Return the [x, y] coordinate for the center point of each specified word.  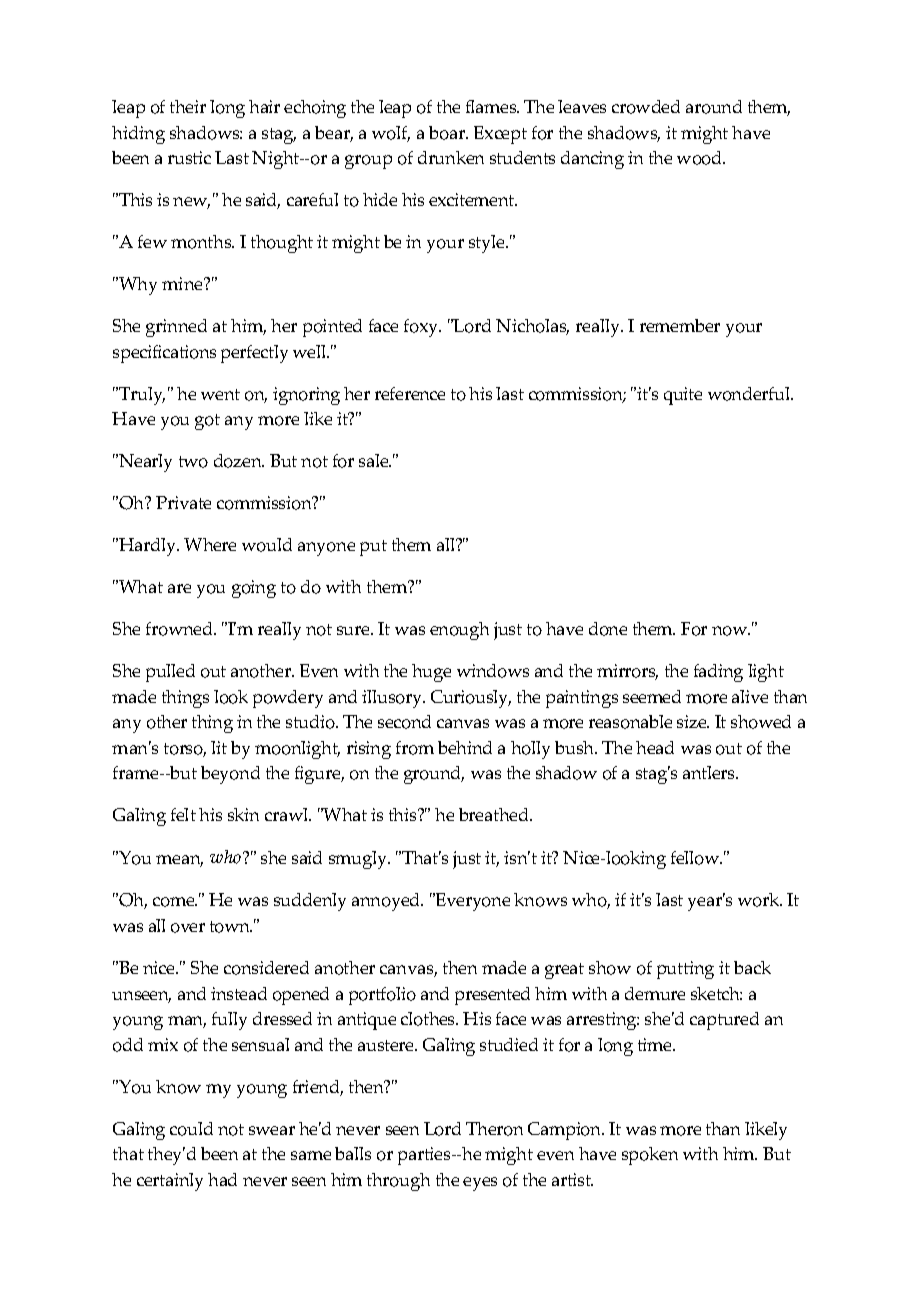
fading [718, 673]
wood [701, 158]
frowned [180, 629]
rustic [189, 157]
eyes [480, 1184]
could [191, 1129]
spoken [650, 1156]
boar [448, 133]
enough [459, 631]
